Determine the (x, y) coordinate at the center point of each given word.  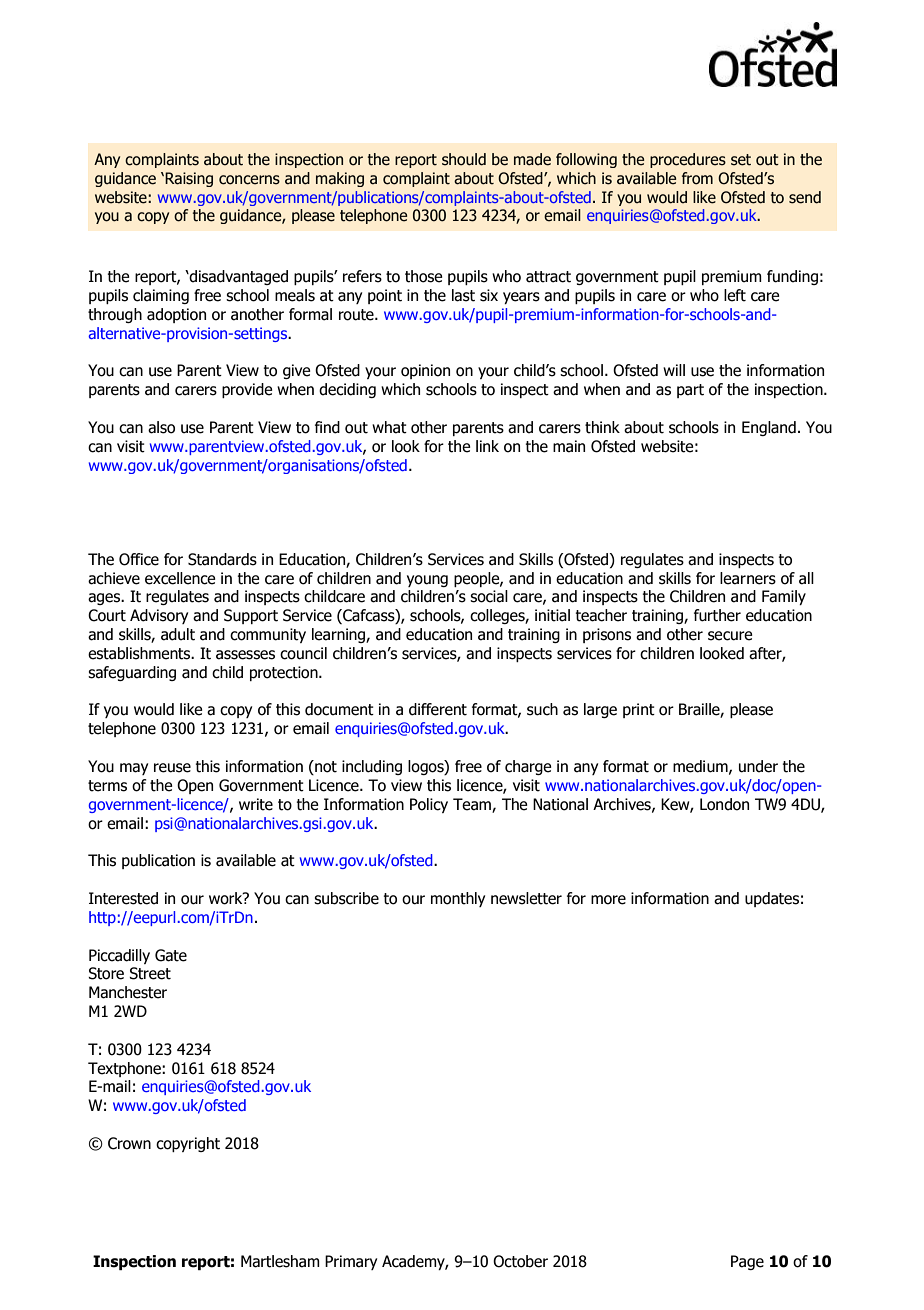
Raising (188, 179)
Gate (171, 955)
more (608, 900)
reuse (172, 768)
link (487, 446)
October (520, 1261)
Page (747, 1262)
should (464, 159)
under (758, 766)
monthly (458, 899)
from (697, 178)
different (438, 709)
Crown (129, 1143)
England (769, 428)
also (161, 427)
